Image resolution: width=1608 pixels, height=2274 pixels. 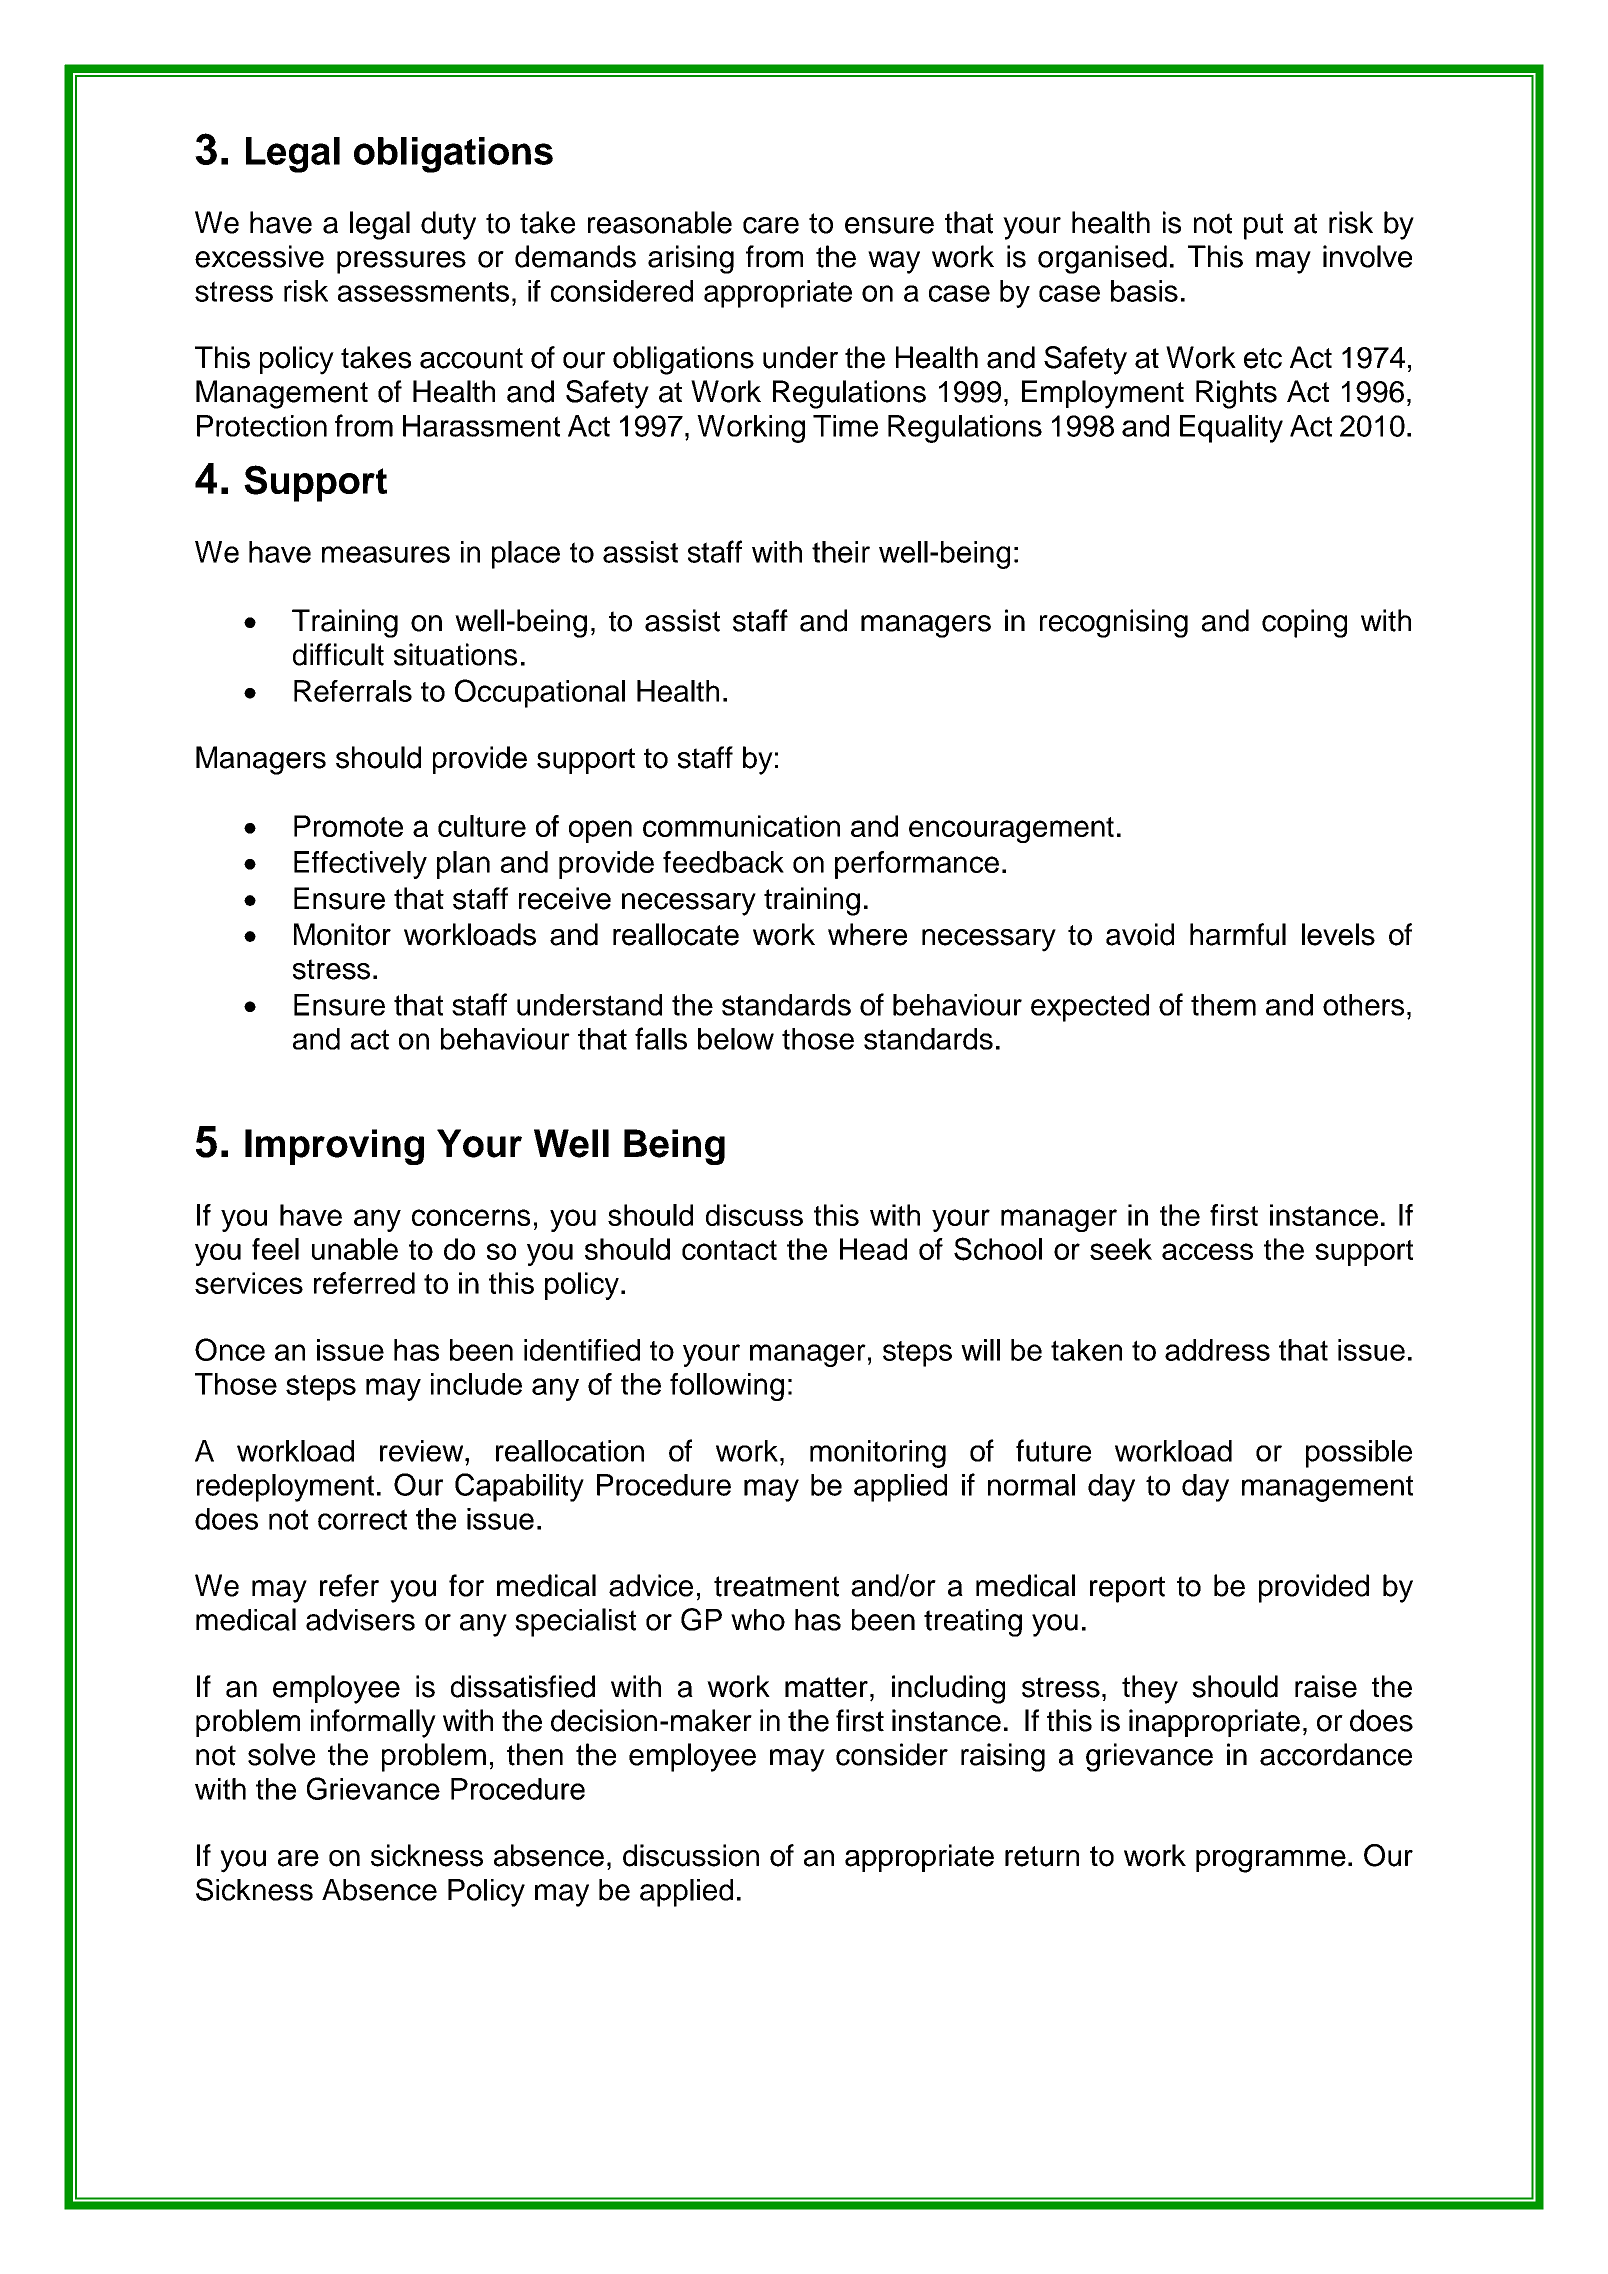 I want to click on care, so click(x=771, y=225).
